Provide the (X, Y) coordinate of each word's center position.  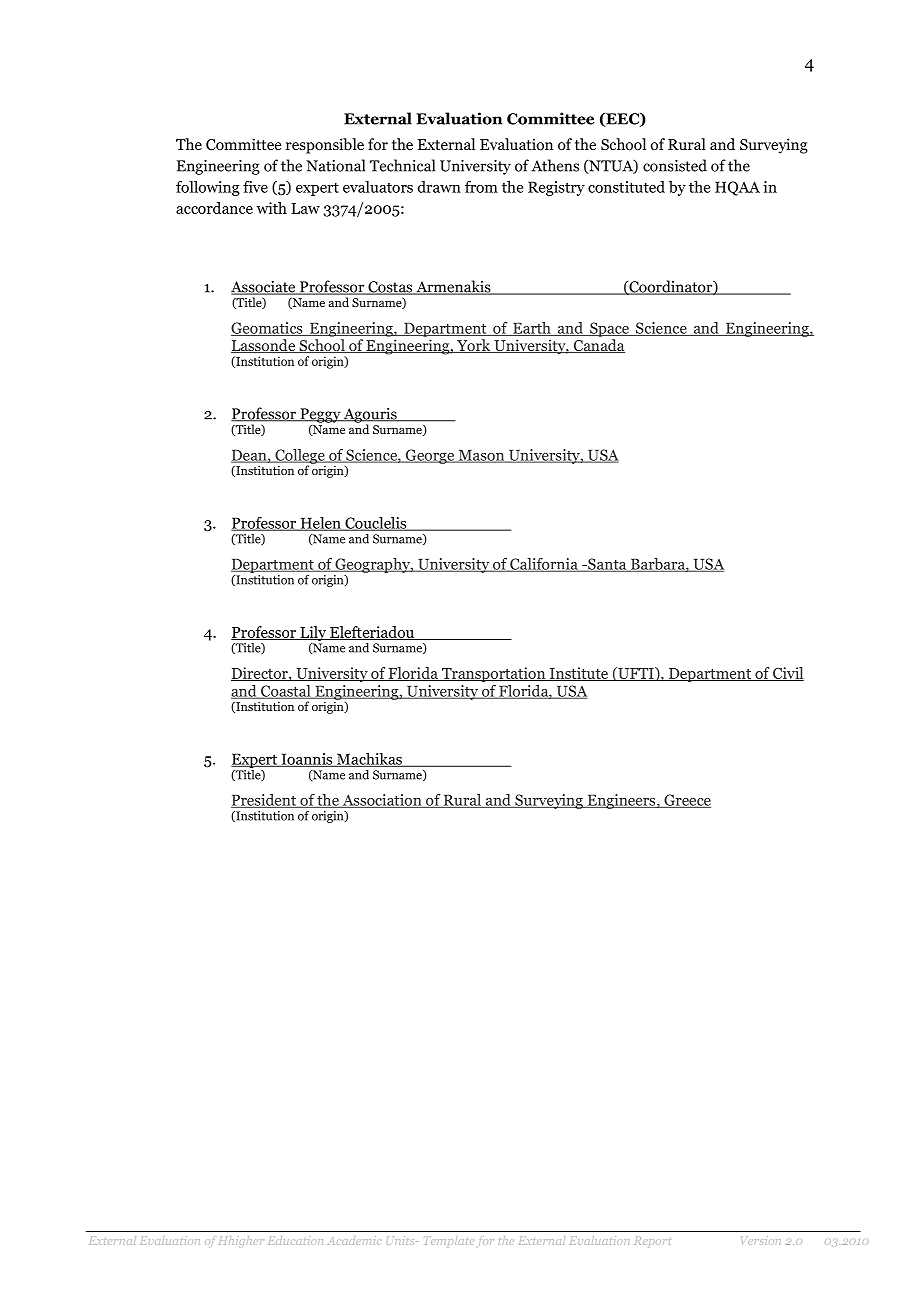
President (265, 801)
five (255, 187)
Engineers (621, 801)
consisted (675, 165)
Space (609, 329)
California (544, 565)
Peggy (320, 415)
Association (382, 801)
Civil (787, 674)
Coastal (286, 692)
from (481, 187)
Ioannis (307, 760)
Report (652, 1241)
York (474, 346)
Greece (686, 801)
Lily (313, 635)
